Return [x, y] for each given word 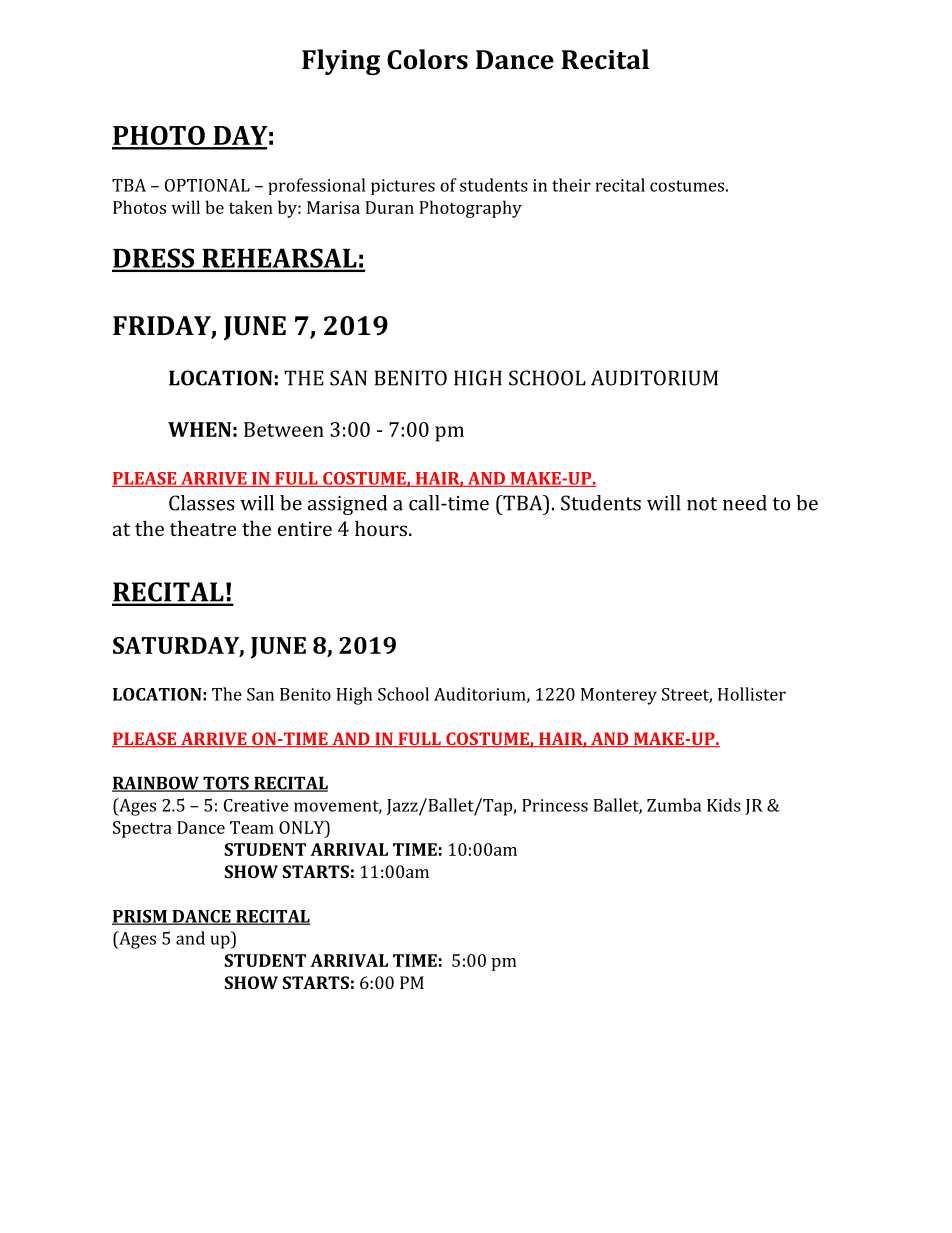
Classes [202, 503]
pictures [403, 187]
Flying [341, 62]
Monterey [619, 696]
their [571, 185]
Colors [427, 59]
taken [251, 207]
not [702, 504]
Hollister [752, 694]
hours [382, 528]
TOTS [226, 784]
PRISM [140, 917]
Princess [555, 805]
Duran [389, 207]
